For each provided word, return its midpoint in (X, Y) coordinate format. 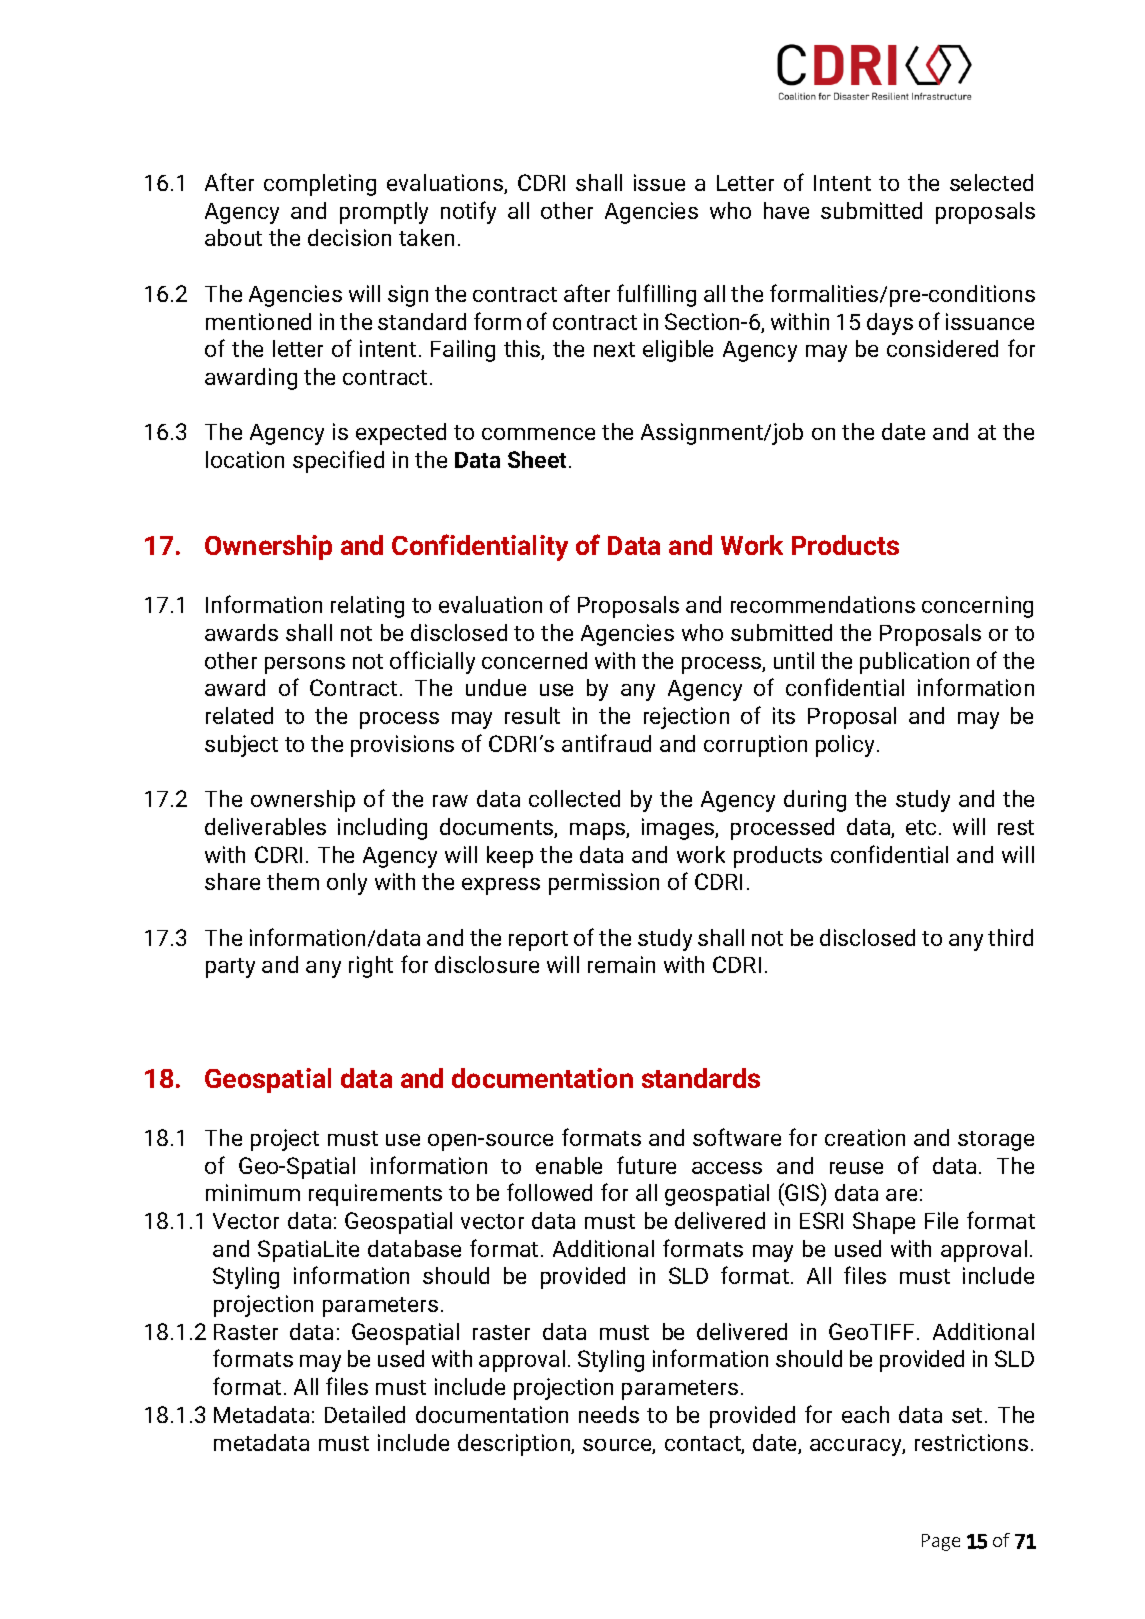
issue (659, 182)
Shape (884, 1223)
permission (604, 884)
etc (921, 827)
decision (349, 237)
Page (941, 1542)
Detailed (365, 1414)
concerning (977, 607)
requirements (375, 1195)
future (646, 1165)
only (347, 884)
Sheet (539, 459)
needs (609, 1414)
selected (991, 182)
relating (367, 607)
